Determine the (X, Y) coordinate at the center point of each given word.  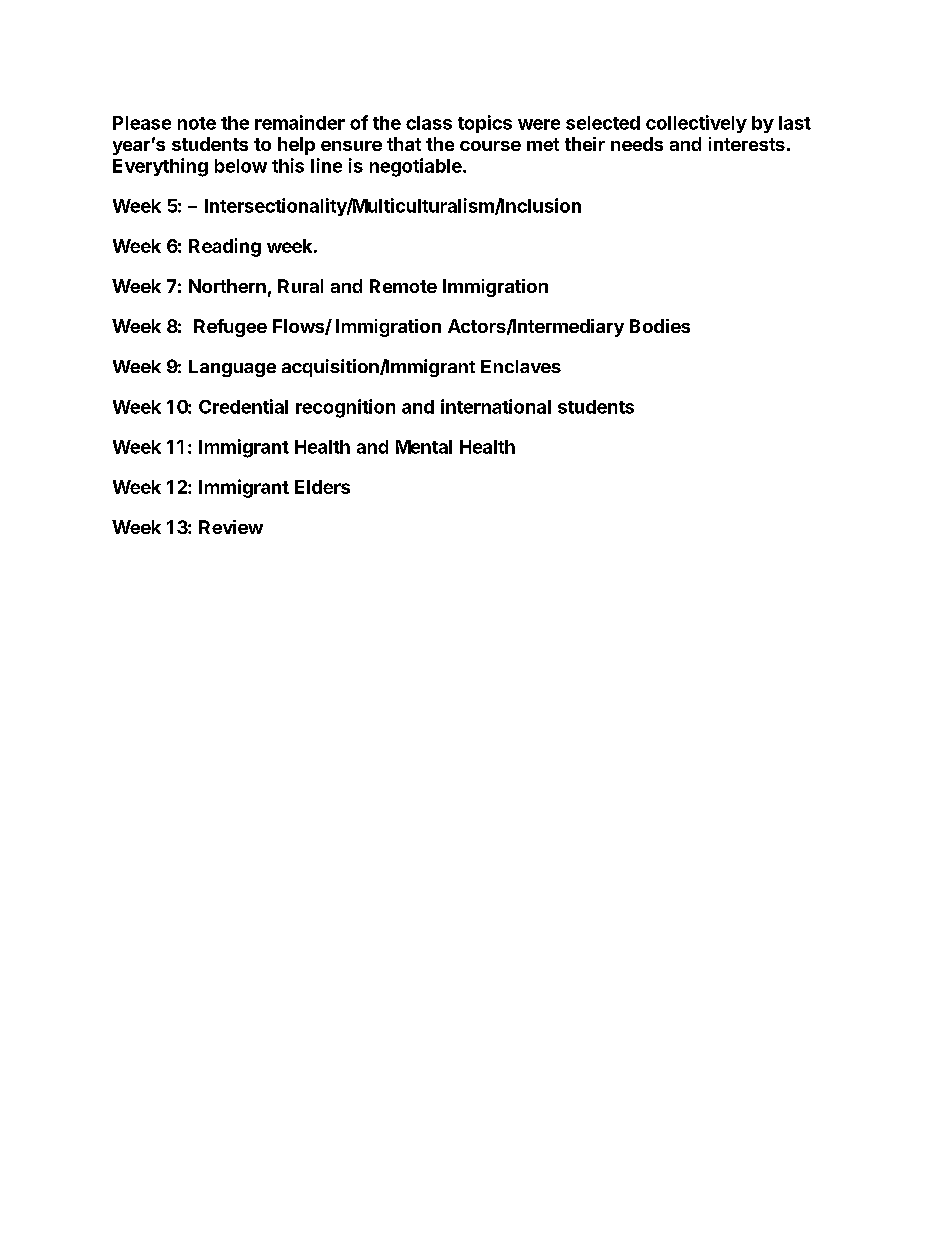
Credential (243, 406)
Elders (322, 487)
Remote (403, 286)
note (197, 123)
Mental (424, 447)
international (496, 406)
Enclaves (521, 366)
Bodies (660, 326)
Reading (225, 247)
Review (231, 527)
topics (485, 124)
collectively (696, 124)
